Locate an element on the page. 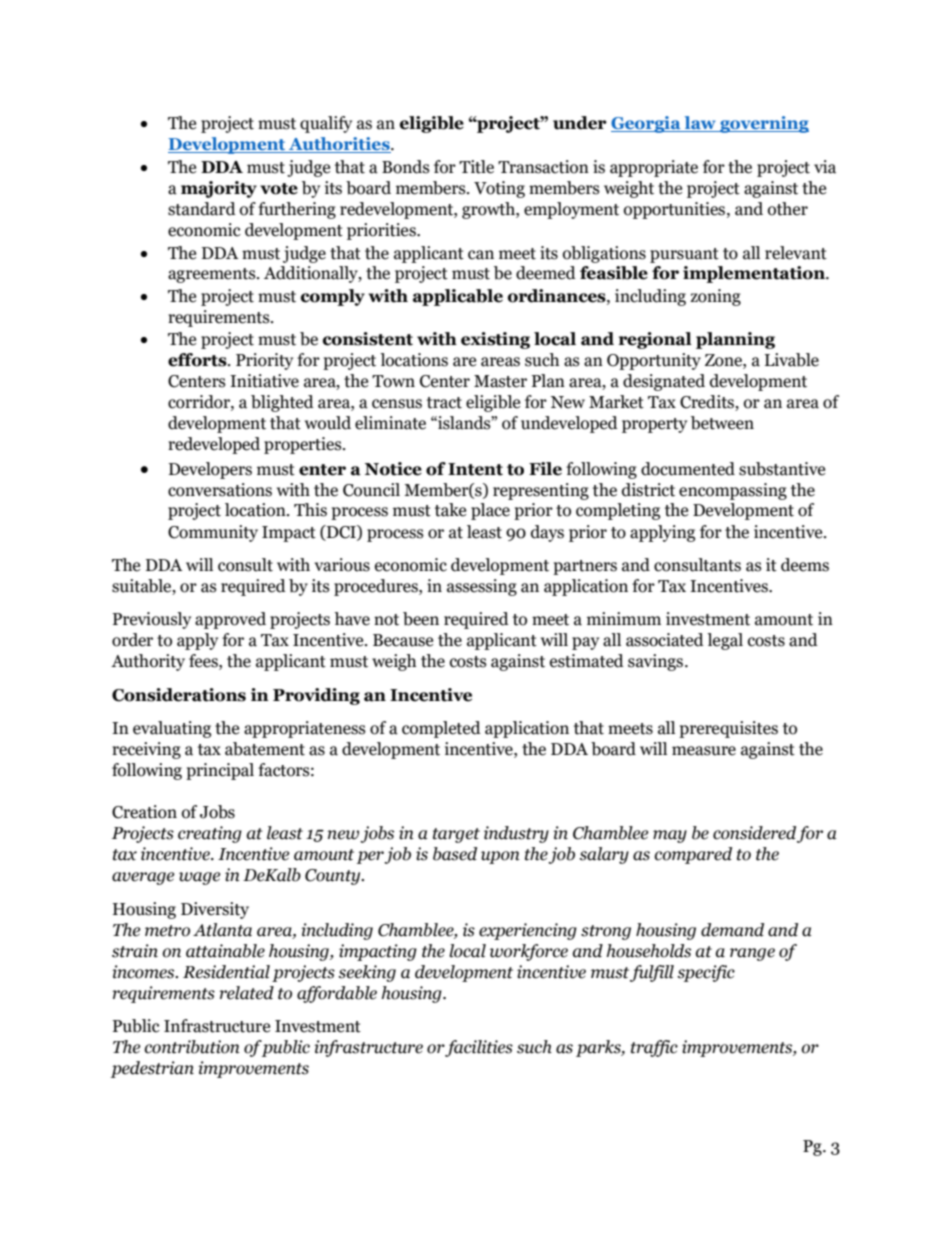 The height and width of the page is (1233, 952). considered is located at coordinates (754, 833).
